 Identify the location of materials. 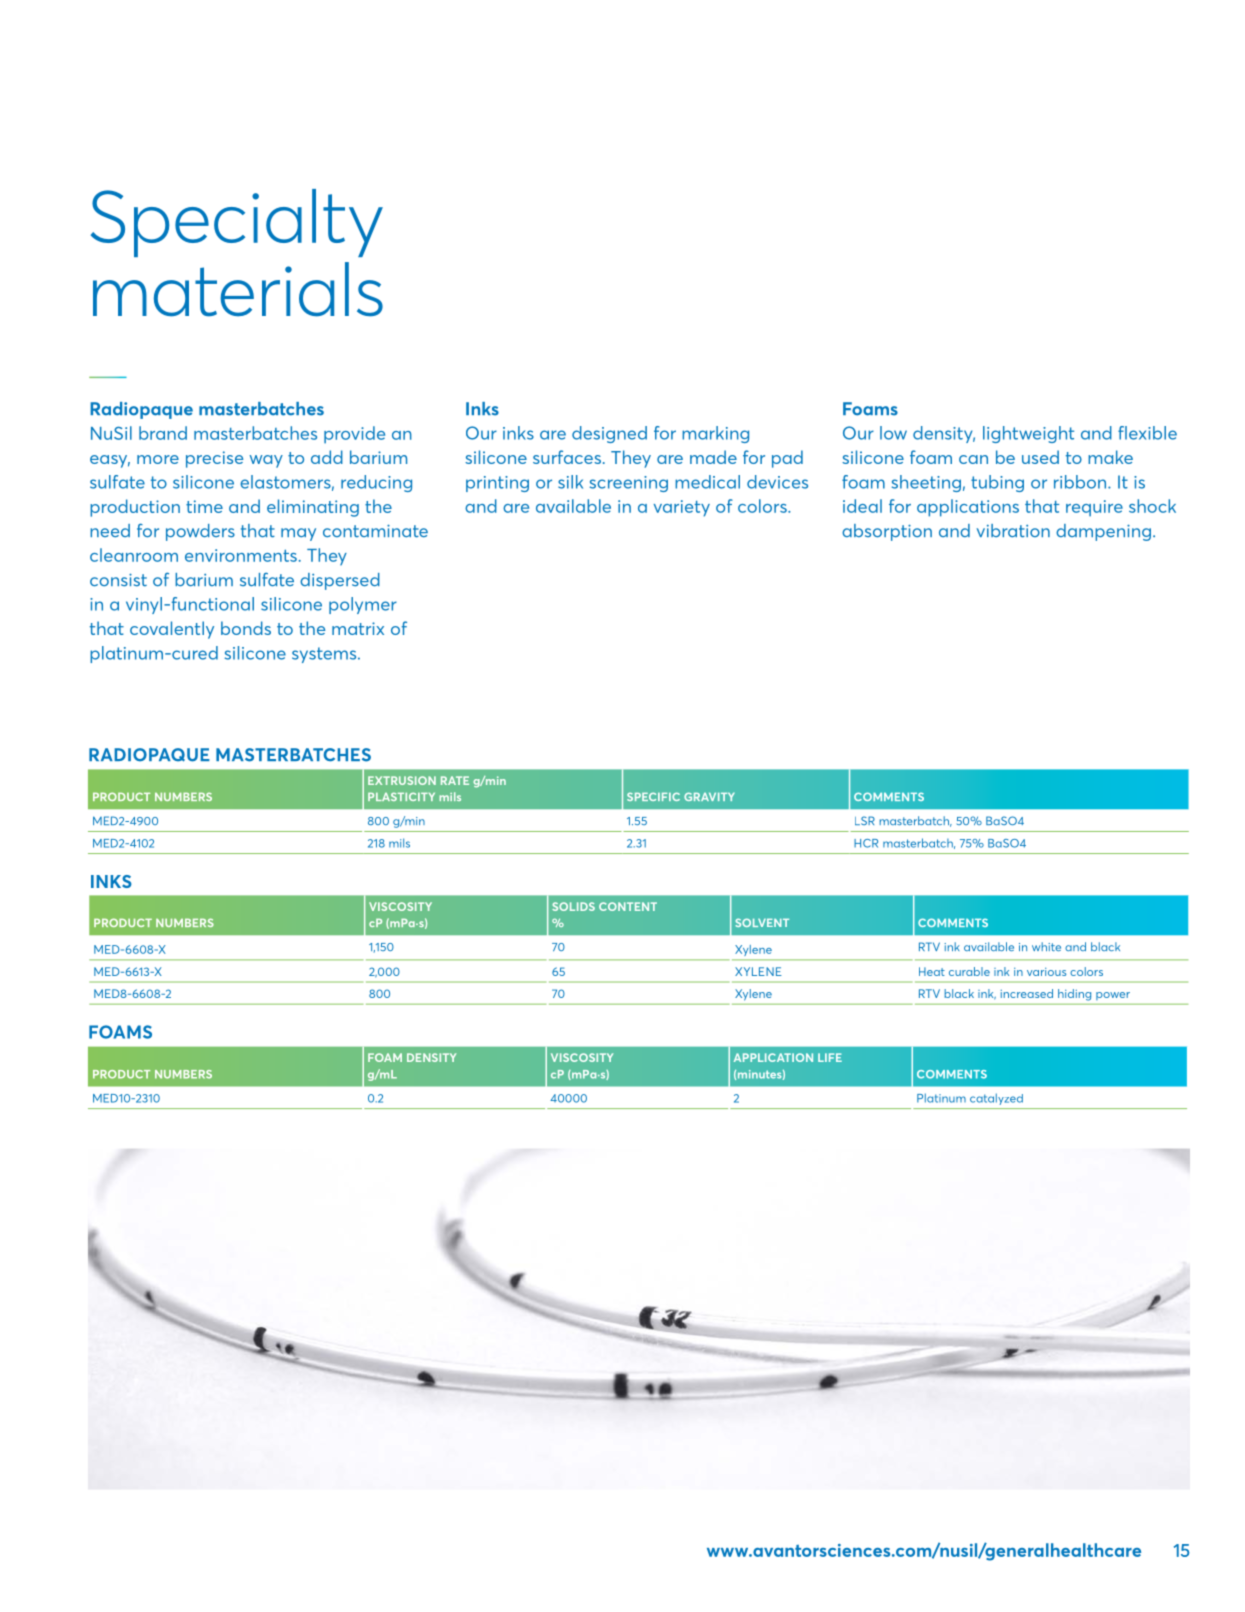
(238, 289).
